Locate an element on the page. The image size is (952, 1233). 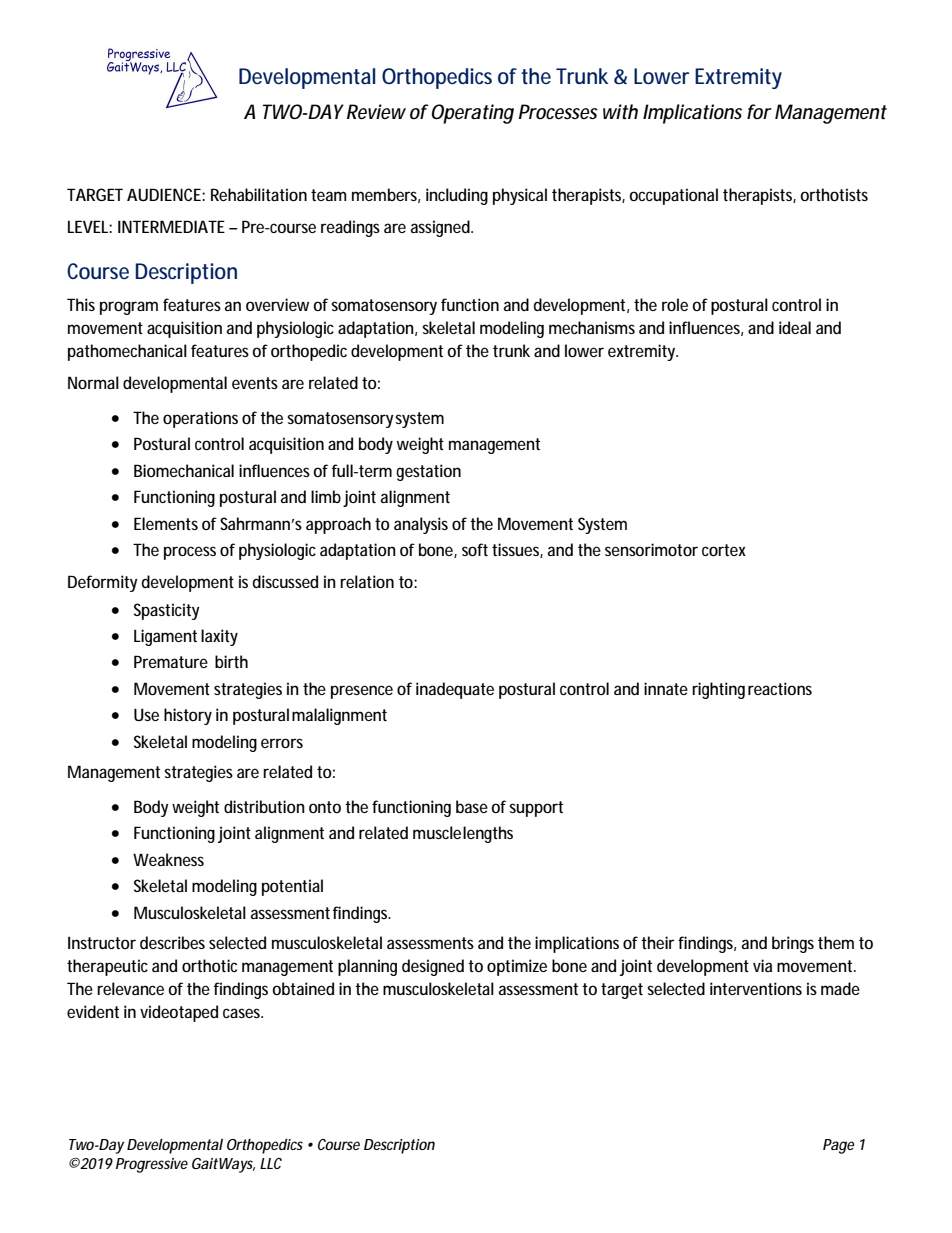
including is located at coordinates (457, 196).
